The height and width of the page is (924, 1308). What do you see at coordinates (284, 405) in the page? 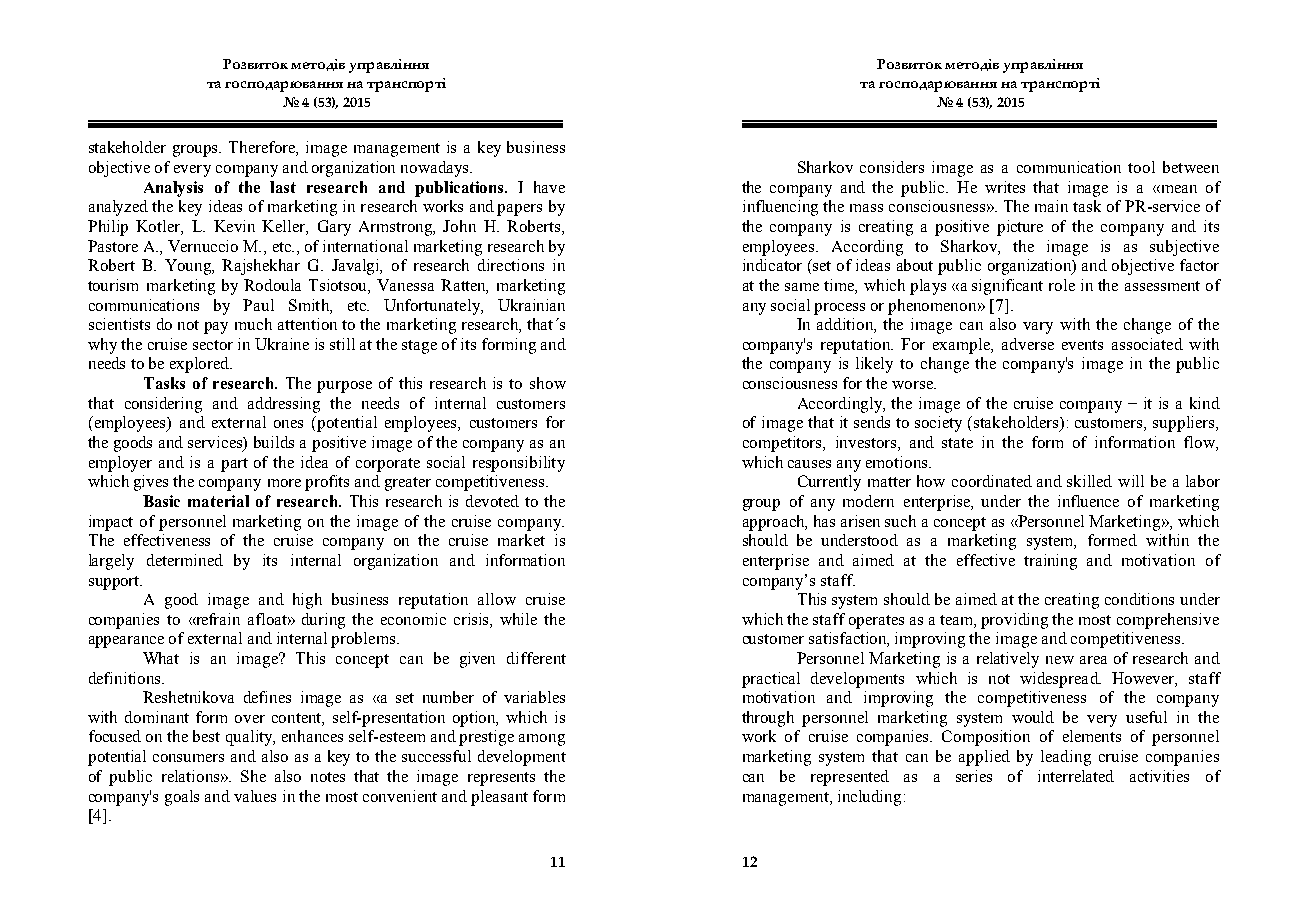
I see `addressing` at bounding box center [284, 405].
